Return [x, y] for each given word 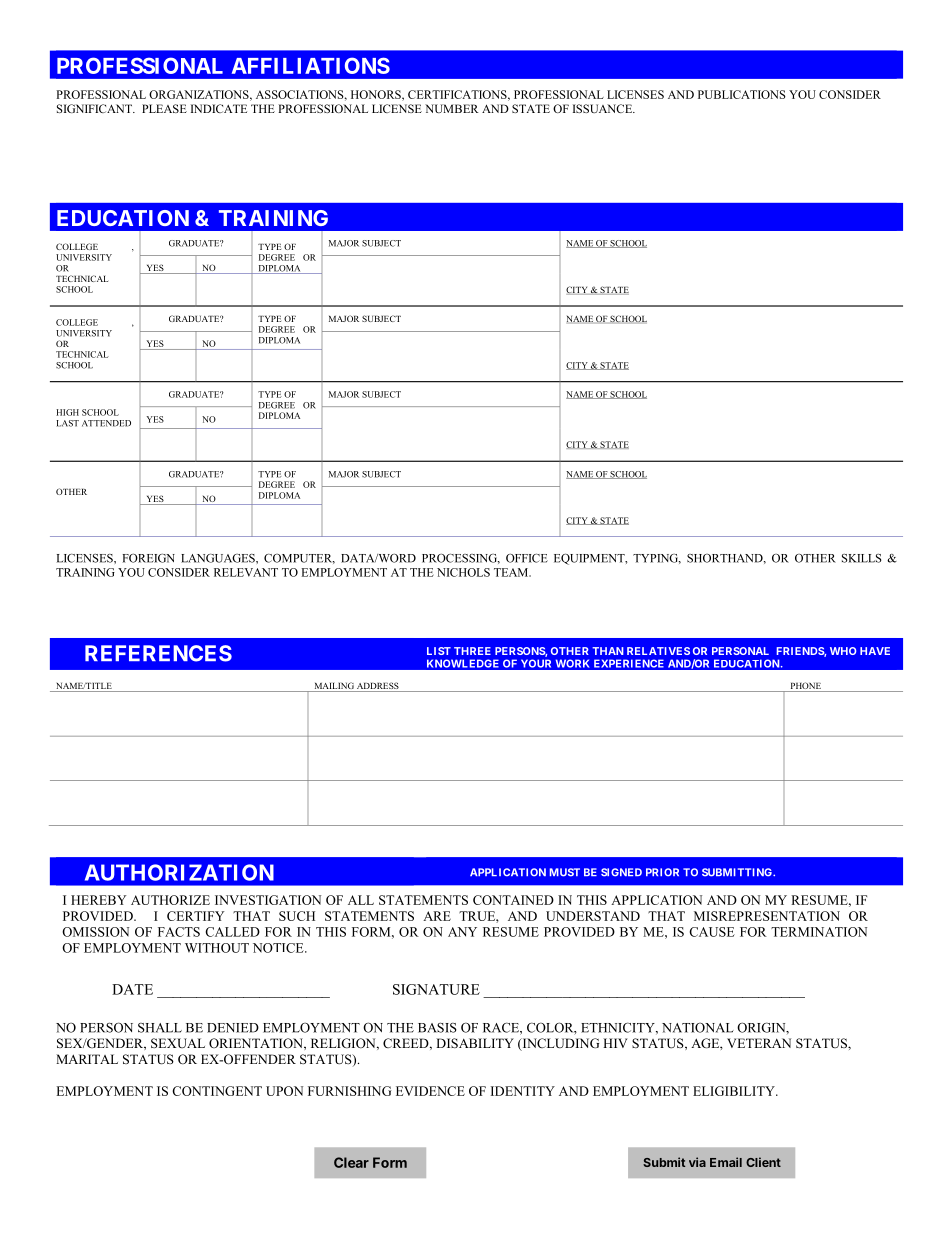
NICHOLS [463, 572]
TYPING [657, 559]
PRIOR [662, 872]
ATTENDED [106, 423]
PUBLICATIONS [742, 94]
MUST [565, 872]
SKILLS [862, 558]
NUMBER [452, 108]
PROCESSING [461, 559]
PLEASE [164, 108]
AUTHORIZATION [179, 872]
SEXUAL [178, 1043]
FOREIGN [149, 558]
